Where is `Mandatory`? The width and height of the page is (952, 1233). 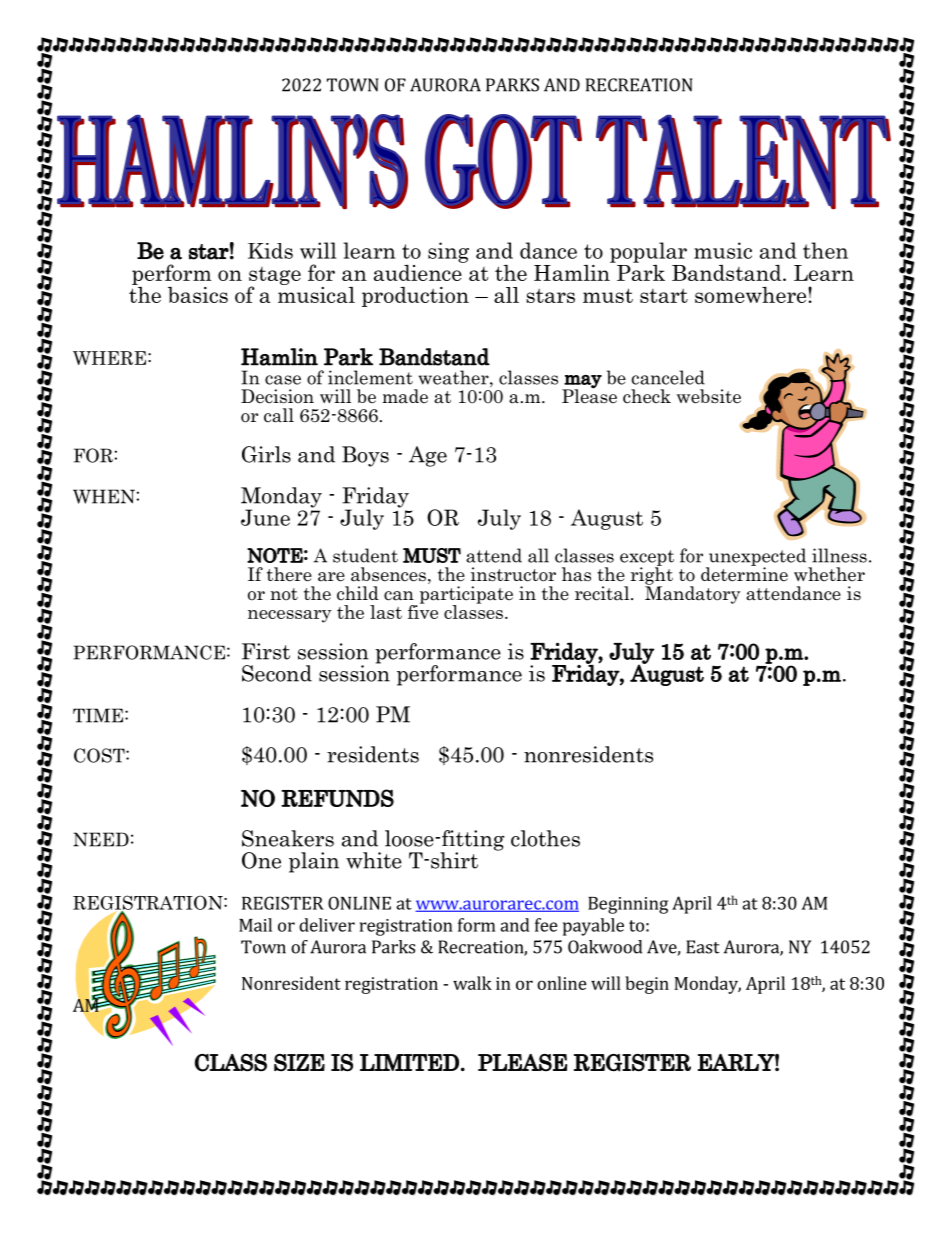 Mandatory is located at coordinates (692, 594).
